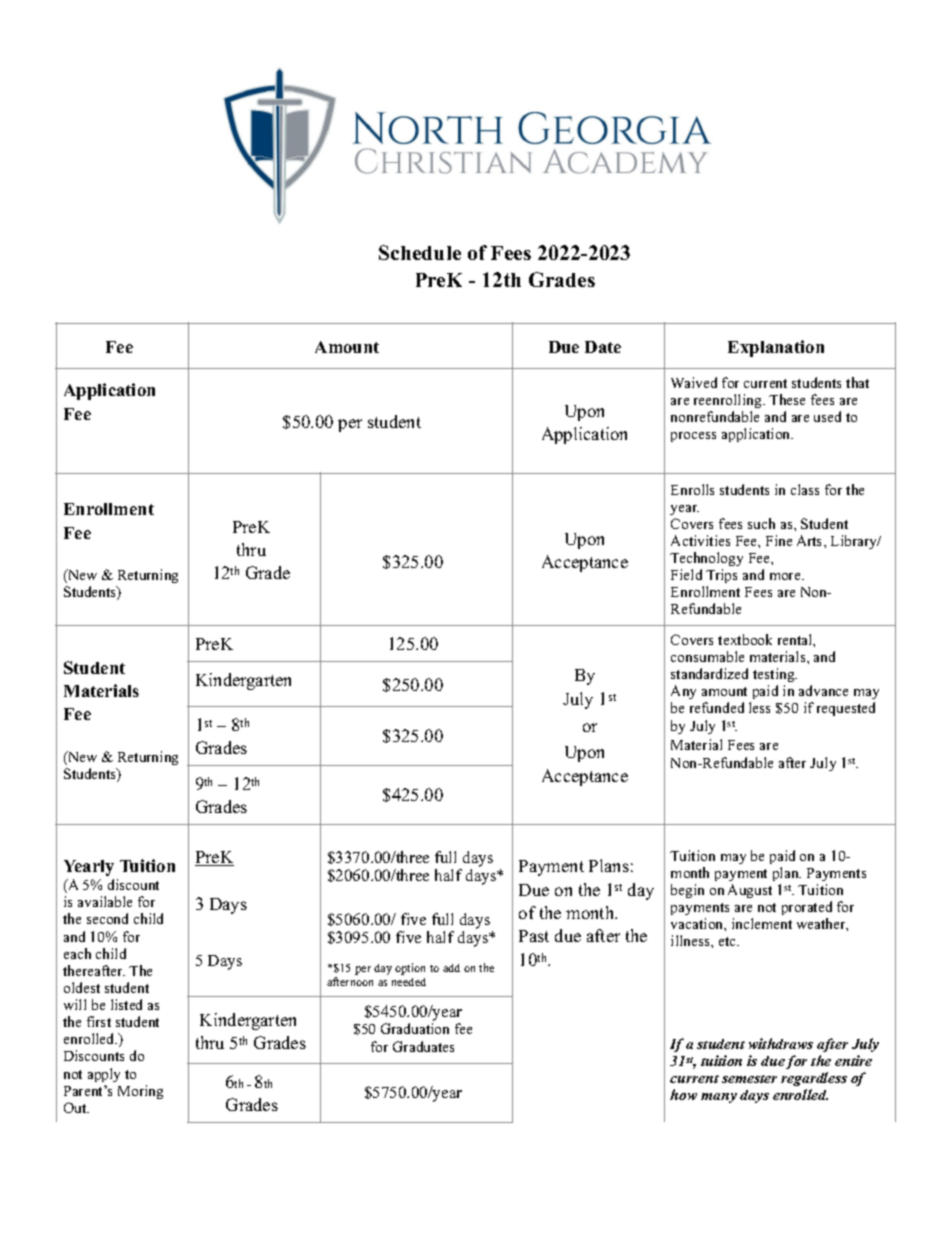 Image resolution: width=952 pixels, height=1233 pixels. Describe the element at coordinates (694, 382) in the document. I see `Waived` at that location.
